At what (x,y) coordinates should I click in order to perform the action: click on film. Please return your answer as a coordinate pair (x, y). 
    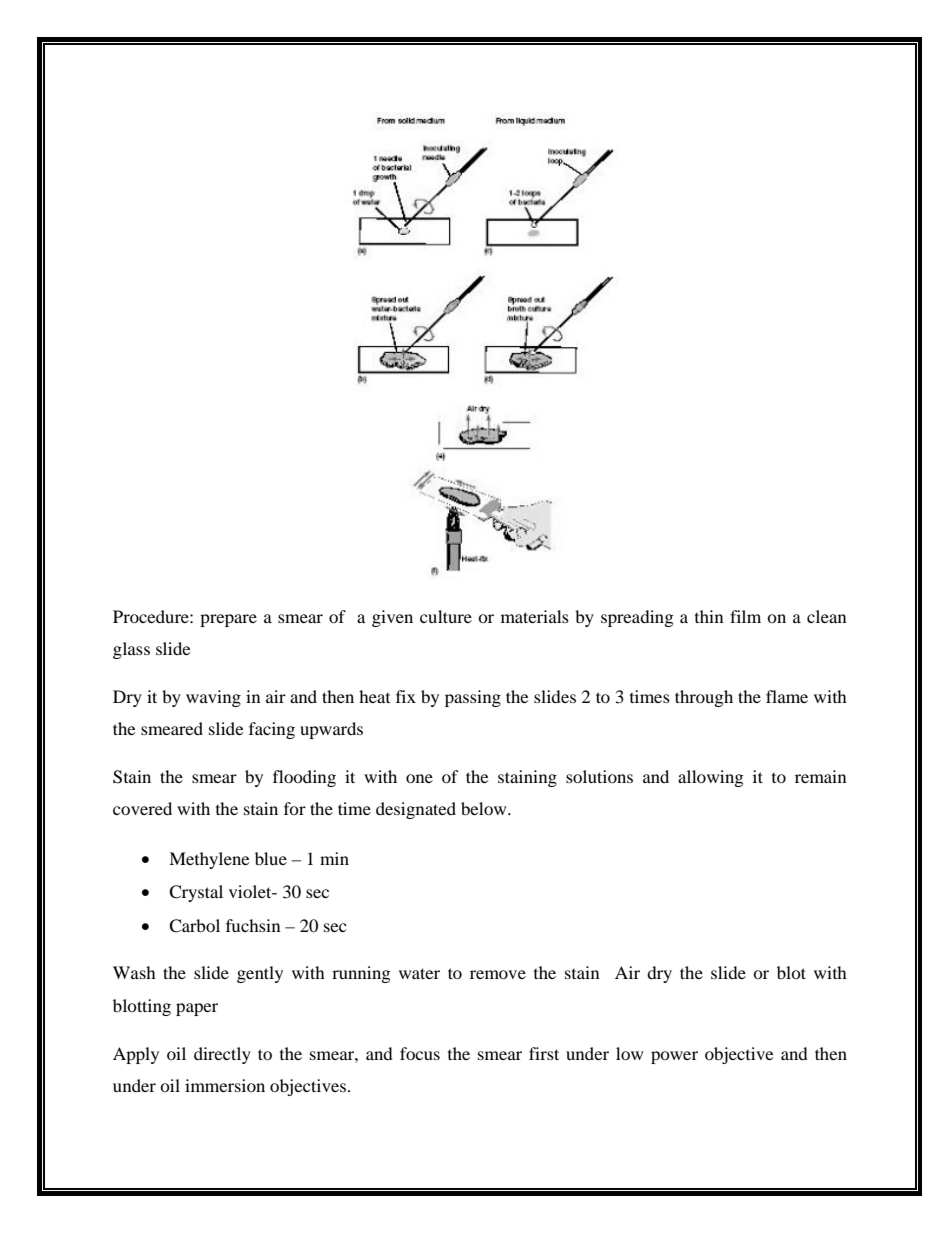
    Looking at the image, I should click on (745, 616).
